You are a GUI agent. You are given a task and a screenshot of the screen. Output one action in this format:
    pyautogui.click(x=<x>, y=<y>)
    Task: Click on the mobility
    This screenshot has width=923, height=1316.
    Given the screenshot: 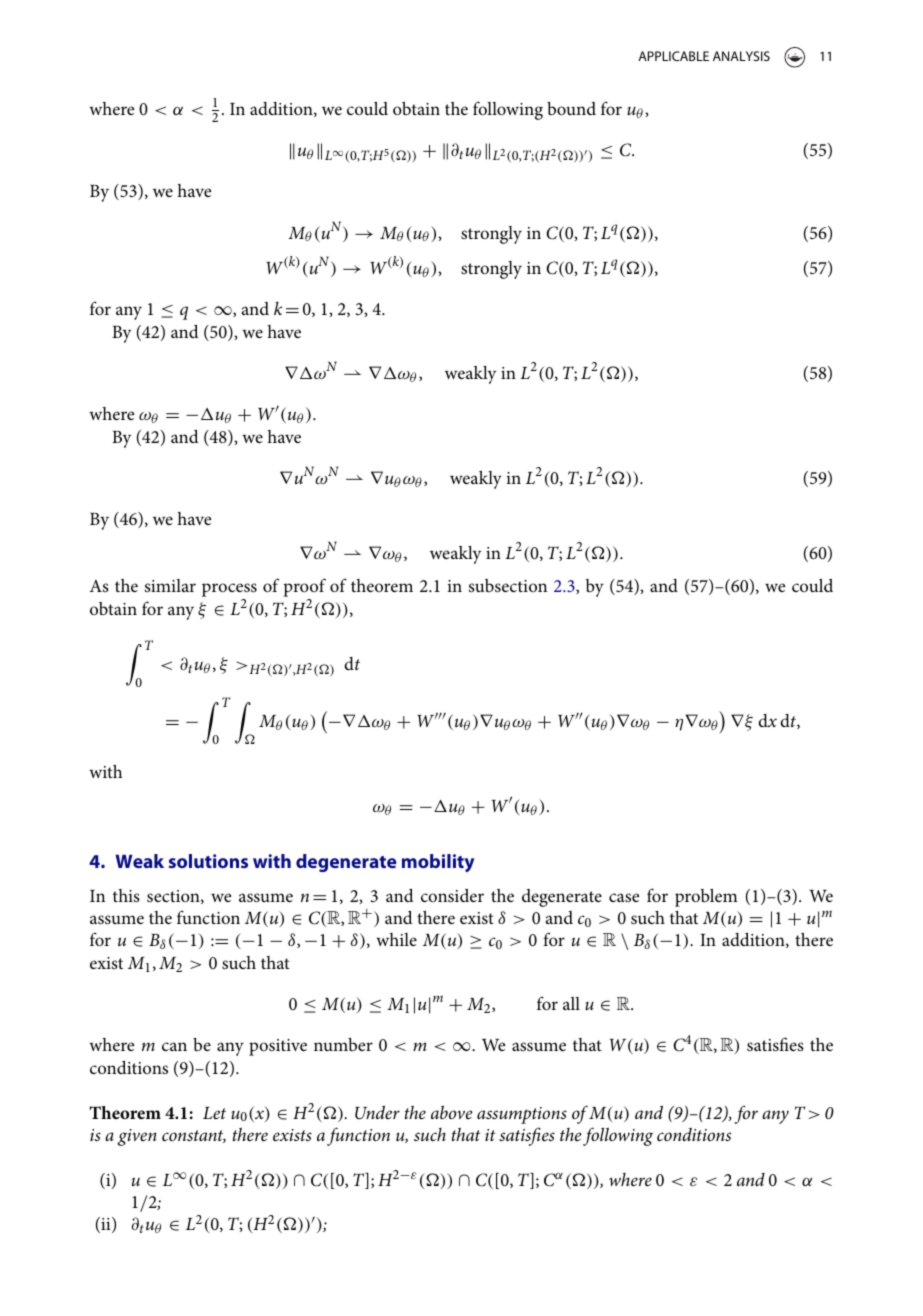 What is the action you would take?
    pyautogui.click(x=438, y=863)
